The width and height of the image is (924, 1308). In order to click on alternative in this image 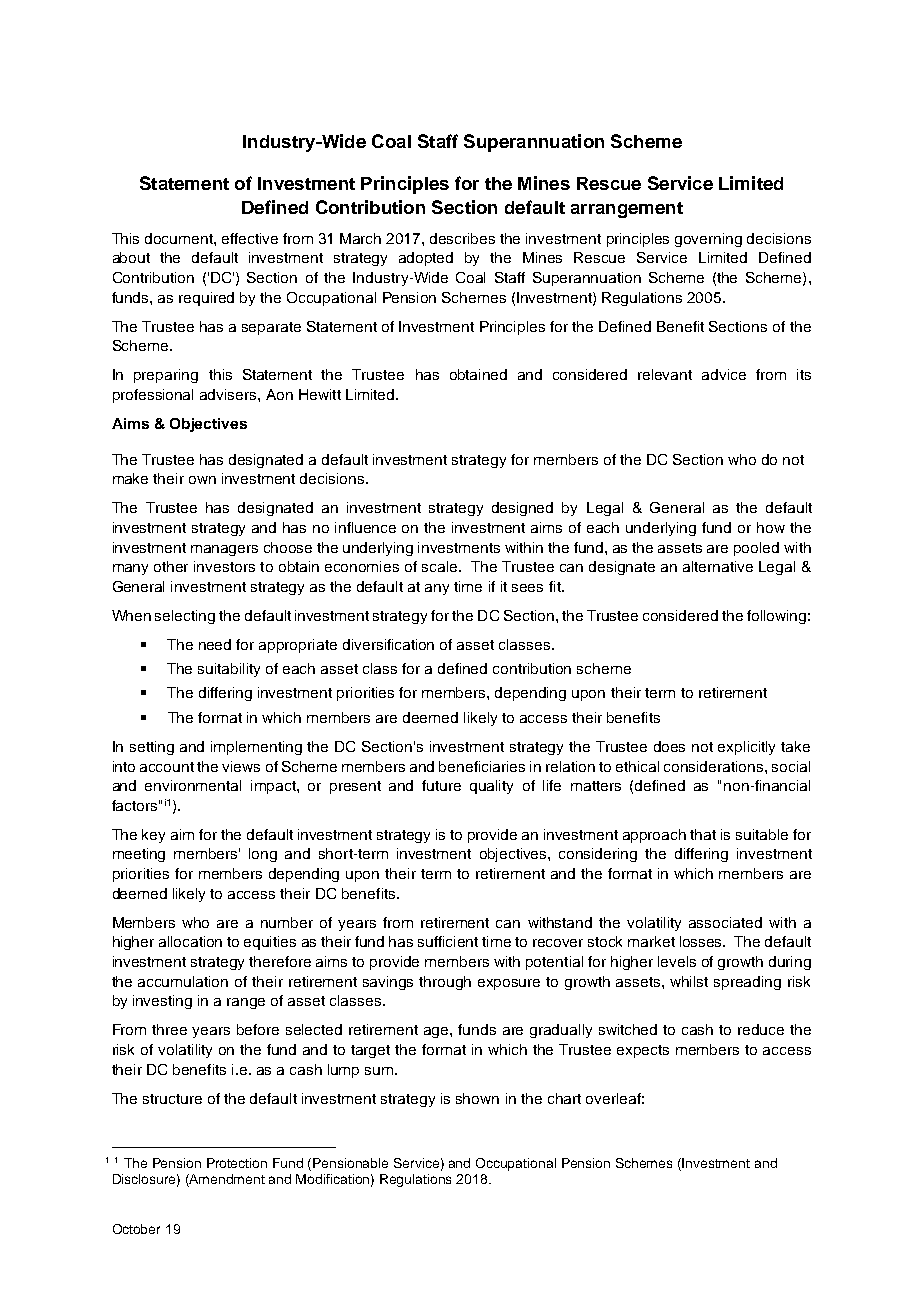, I will do `click(718, 566)`.
